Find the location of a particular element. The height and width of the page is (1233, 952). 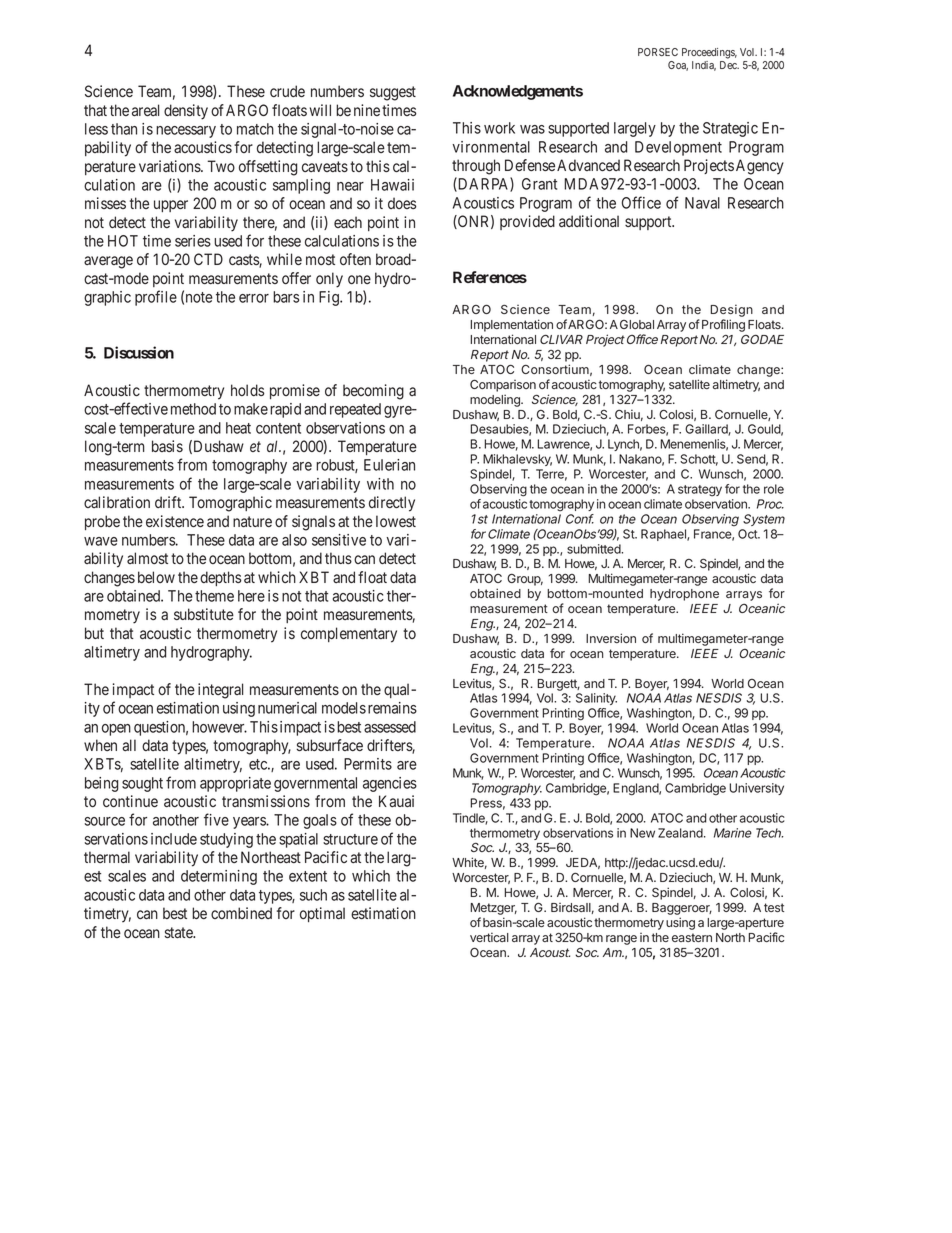

Dec is located at coordinates (729, 65).
